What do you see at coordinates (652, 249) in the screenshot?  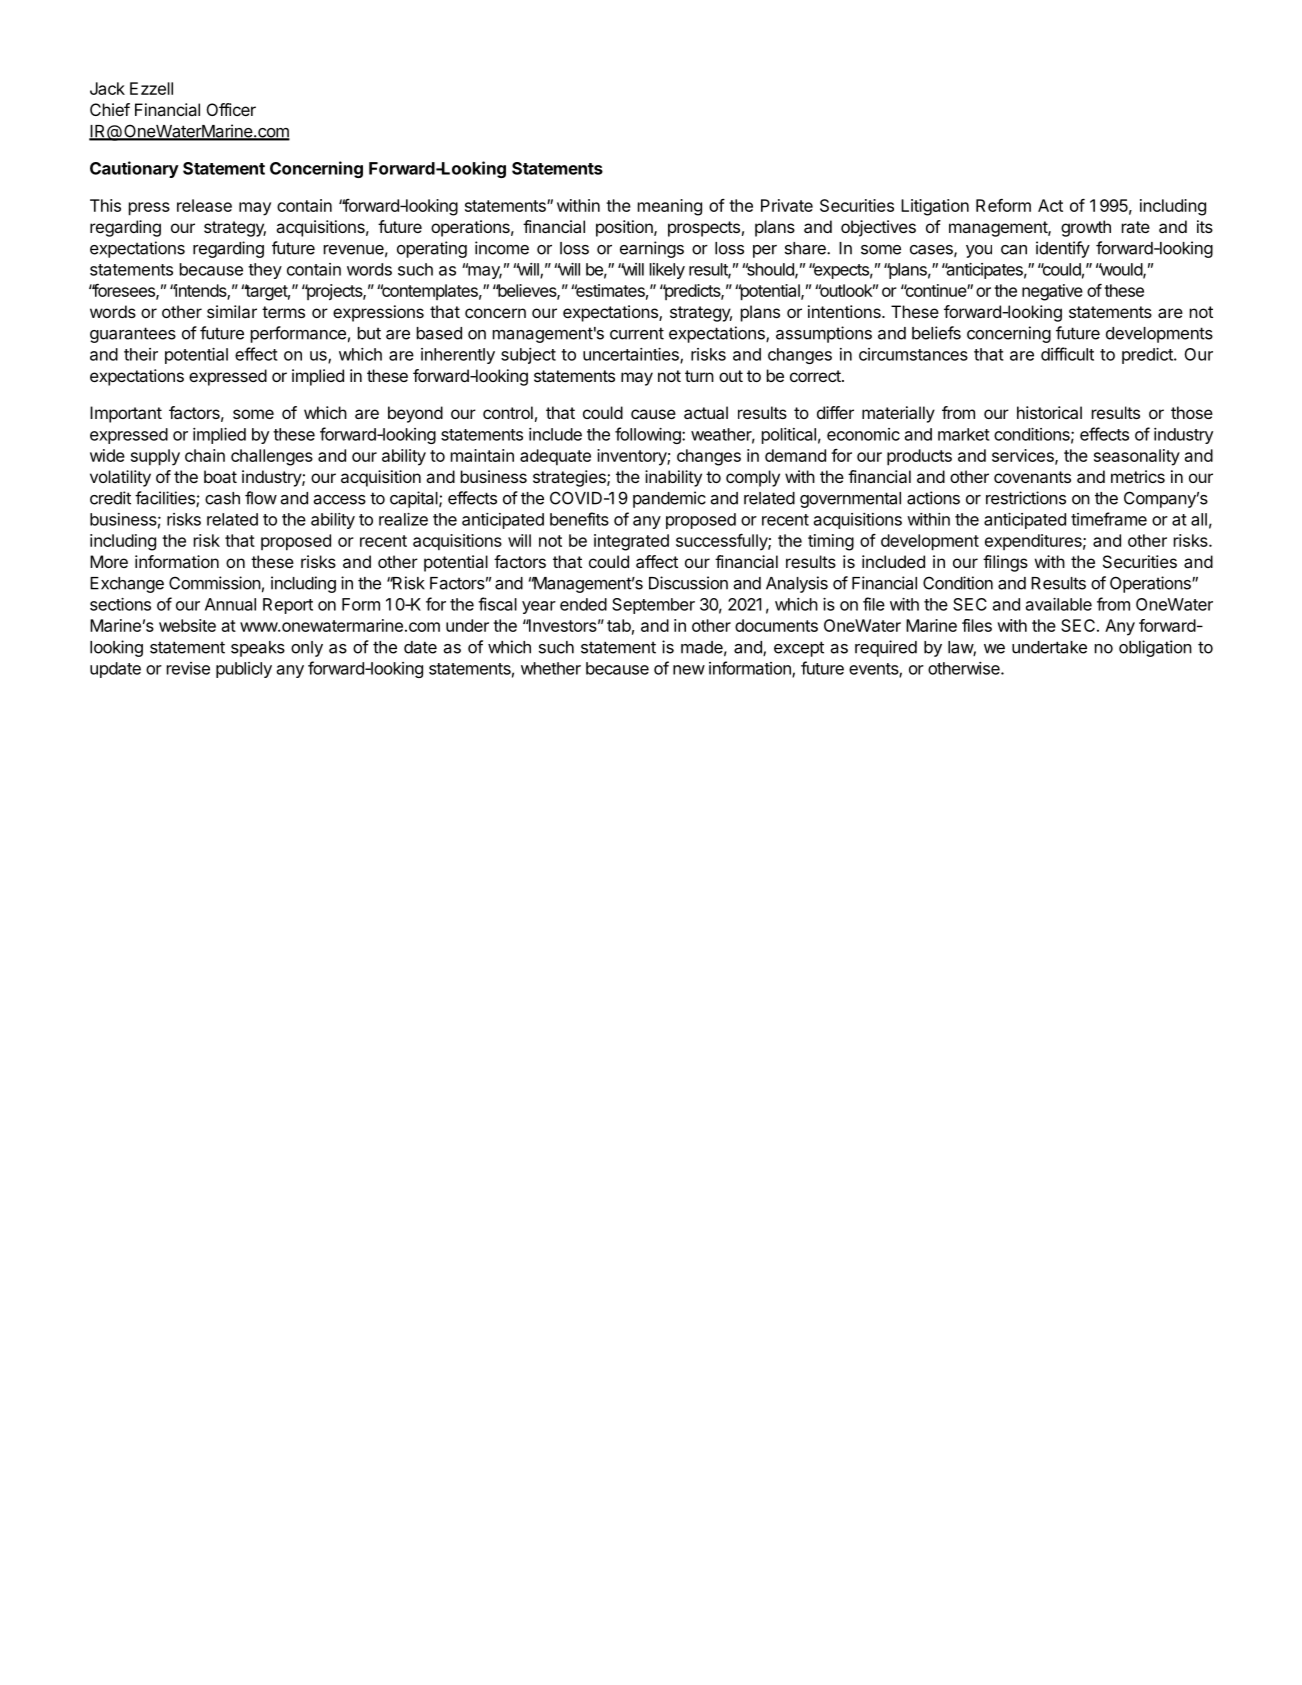 I see `earnings` at bounding box center [652, 249].
